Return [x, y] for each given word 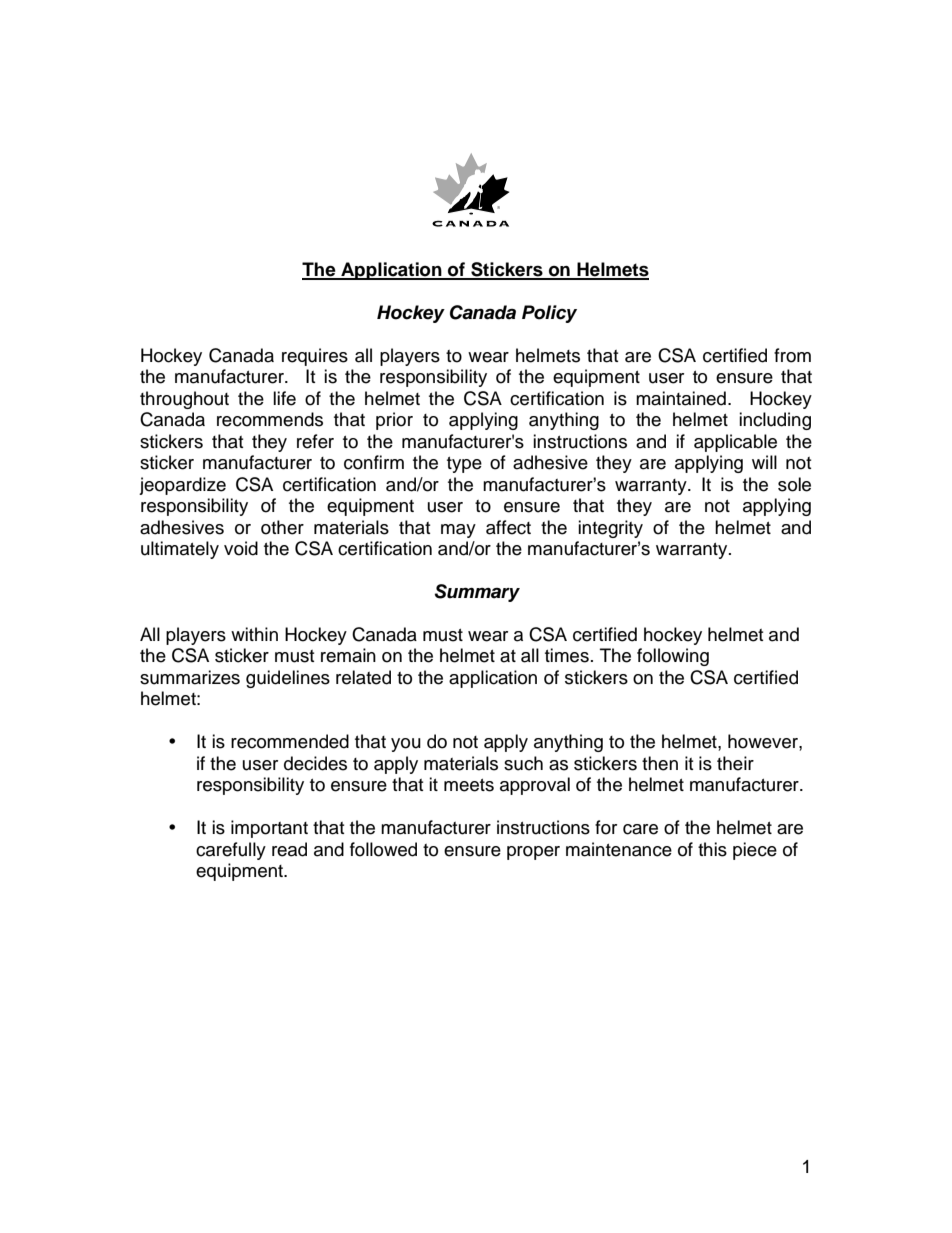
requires [315, 357]
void [241, 548]
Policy [549, 314]
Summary [477, 593]
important [269, 829]
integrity [610, 529]
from [792, 355]
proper [533, 853]
